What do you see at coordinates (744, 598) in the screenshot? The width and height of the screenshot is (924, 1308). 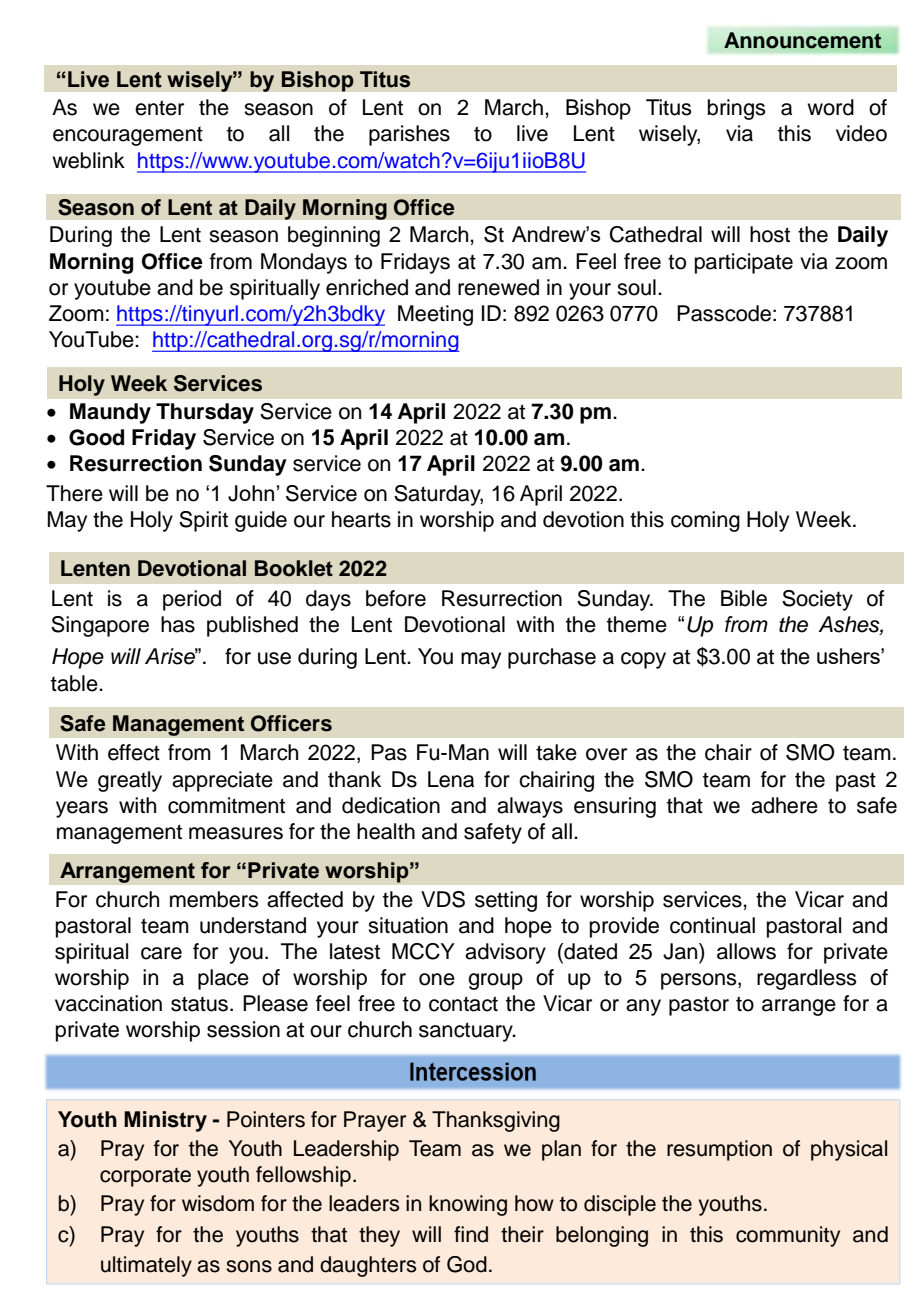 I see `Bible` at bounding box center [744, 598].
